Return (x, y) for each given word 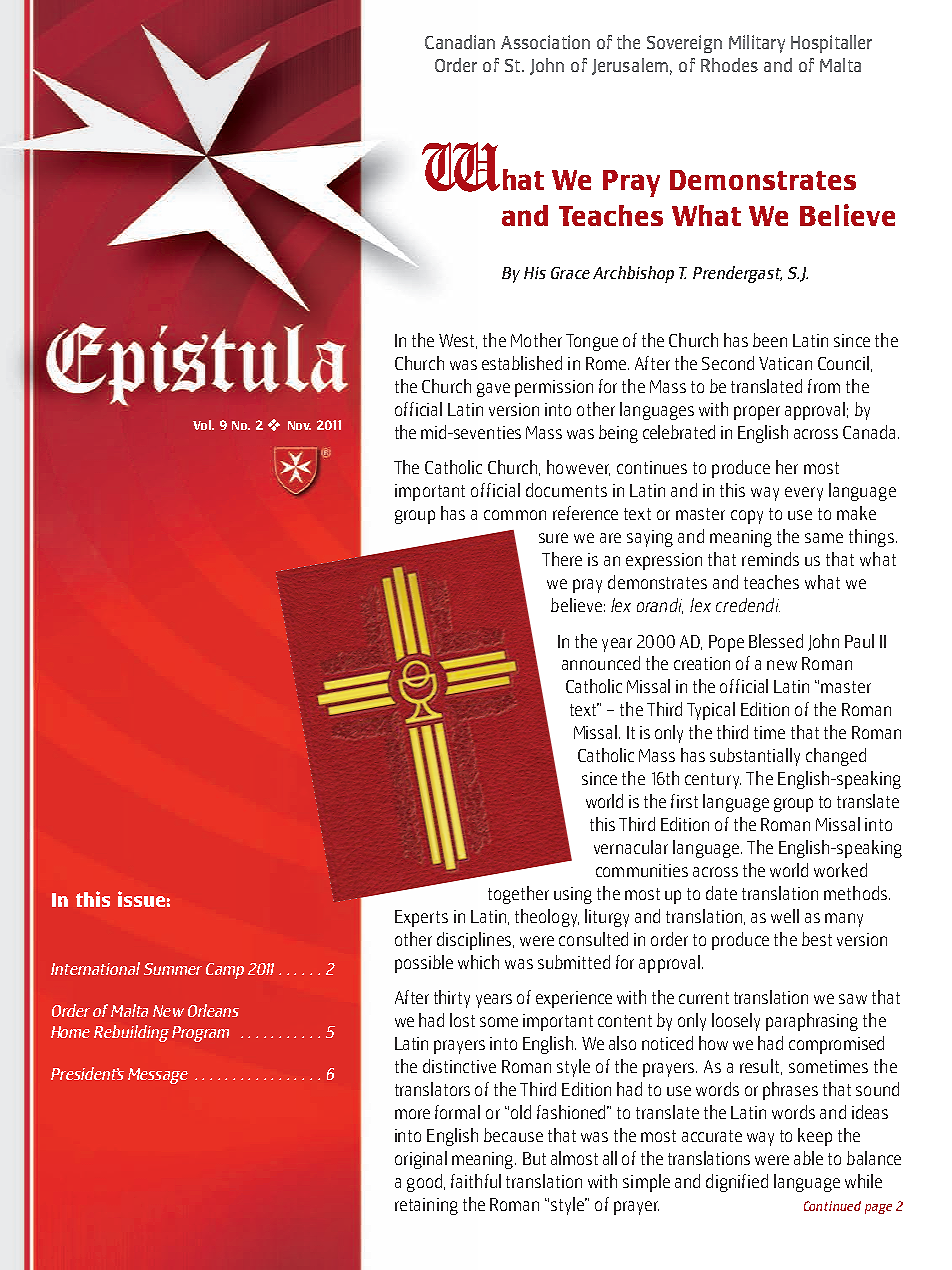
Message (158, 1076)
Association (545, 42)
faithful (476, 1181)
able (808, 1158)
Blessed (776, 641)
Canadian (460, 42)
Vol (203, 425)
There (562, 559)
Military (757, 44)
